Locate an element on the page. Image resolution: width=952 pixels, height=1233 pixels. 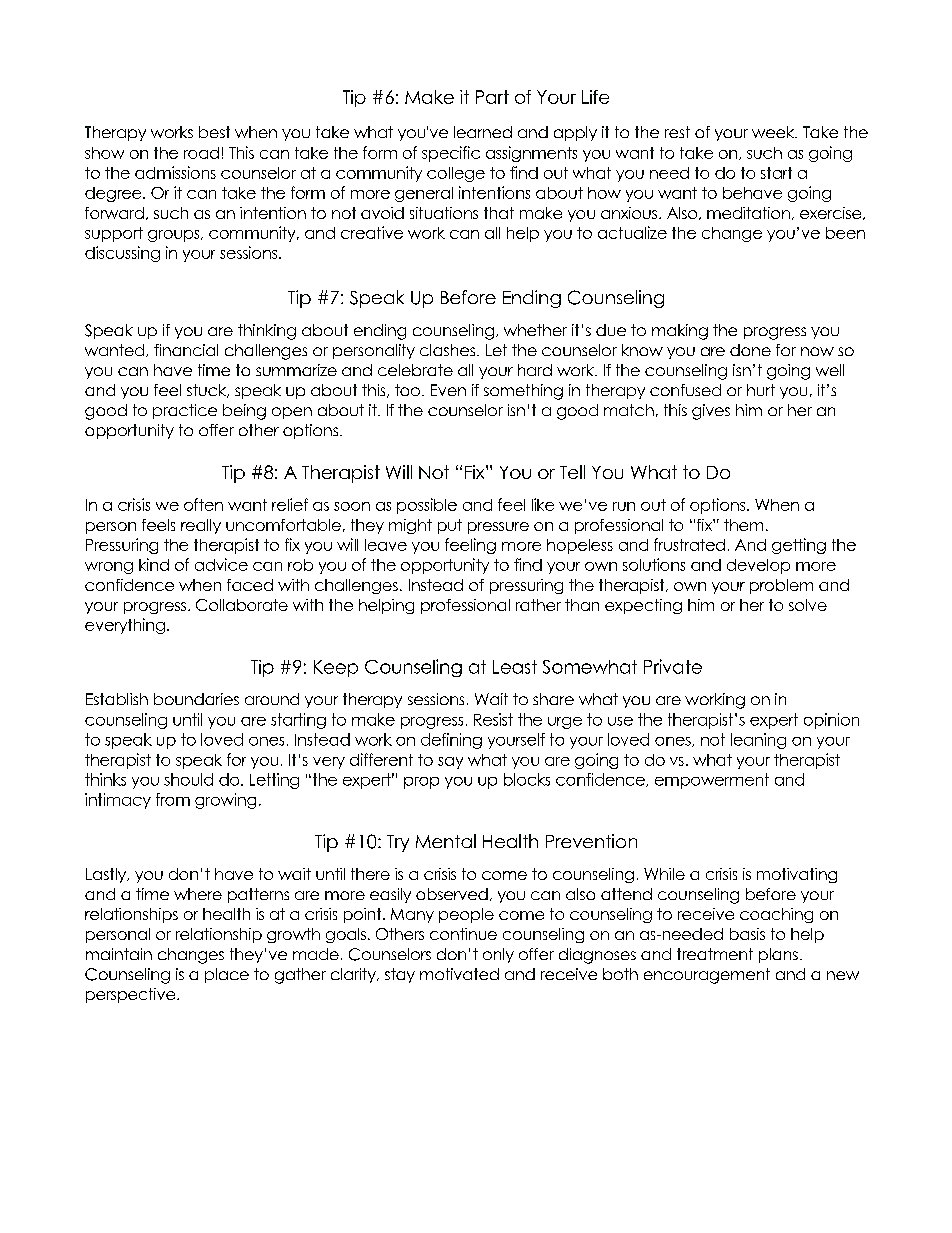
place is located at coordinates (227, 975).
